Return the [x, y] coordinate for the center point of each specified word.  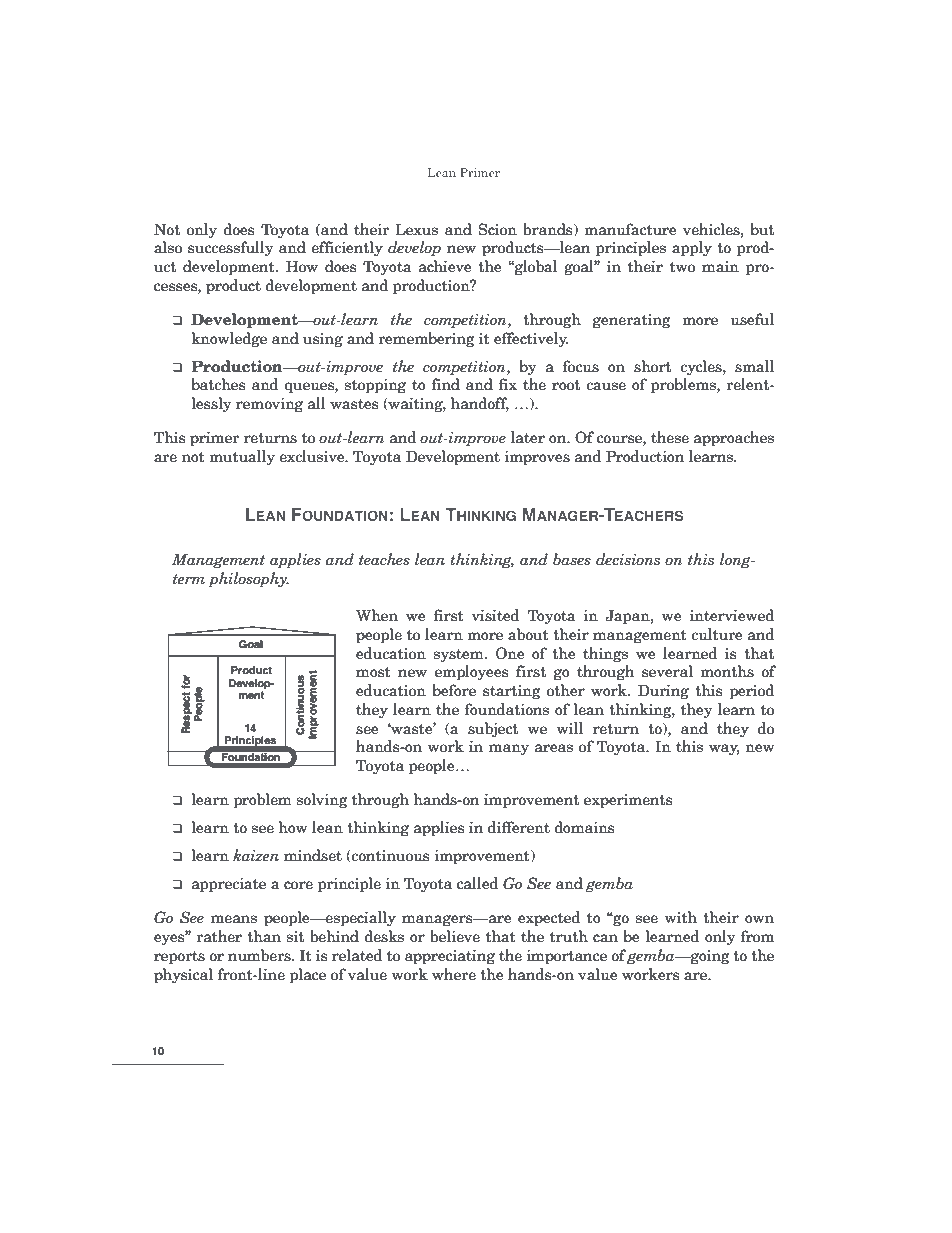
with [681, 917]
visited [495, 615]
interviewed [732, 615]
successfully [230, 248]
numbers [260, 955]
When [377, 615]
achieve [445, 266]
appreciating [450, 957]
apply [692, 249]
